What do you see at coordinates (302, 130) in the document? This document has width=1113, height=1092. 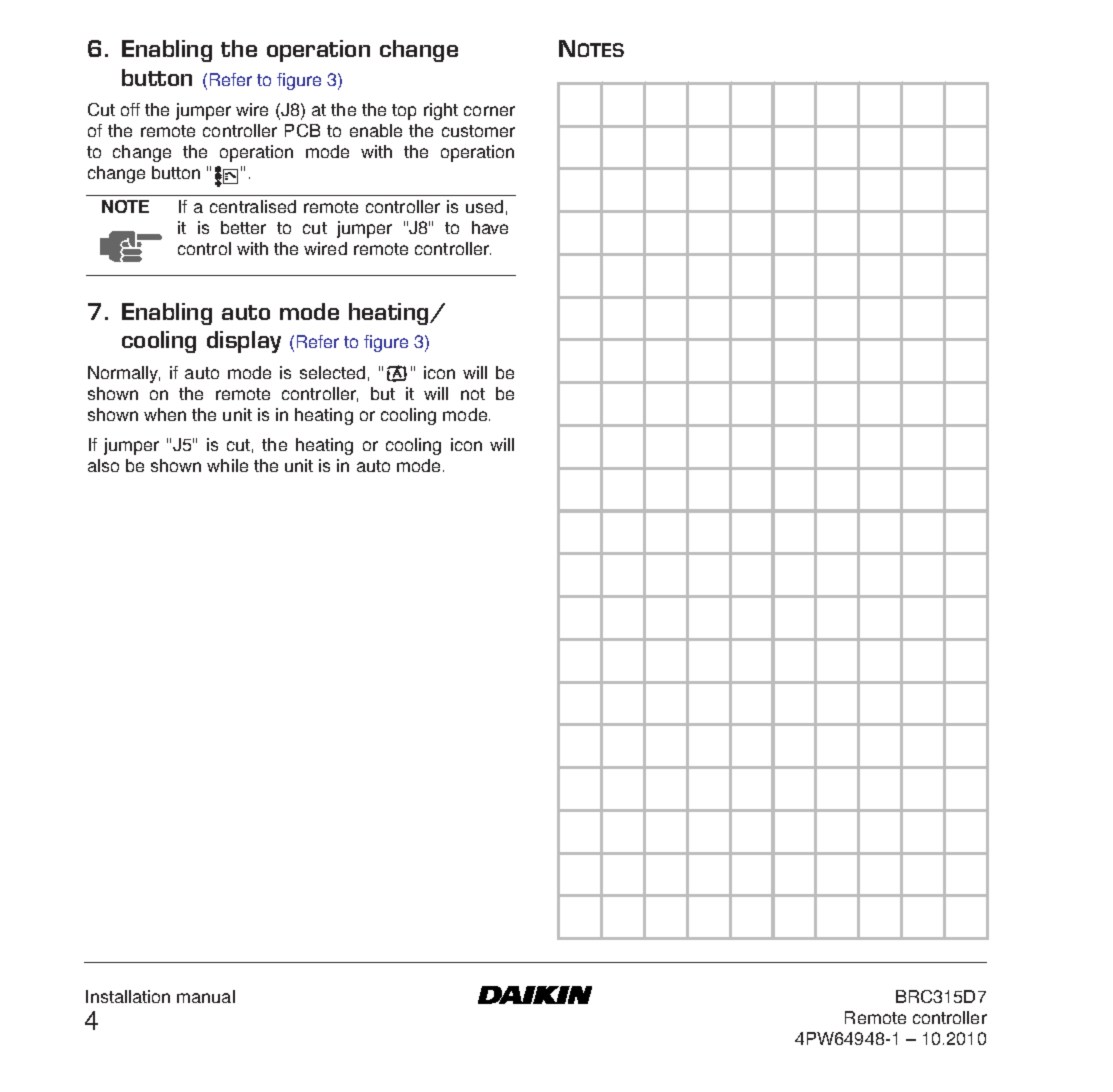 I see `PCB` at bounding box center [302, 130].
